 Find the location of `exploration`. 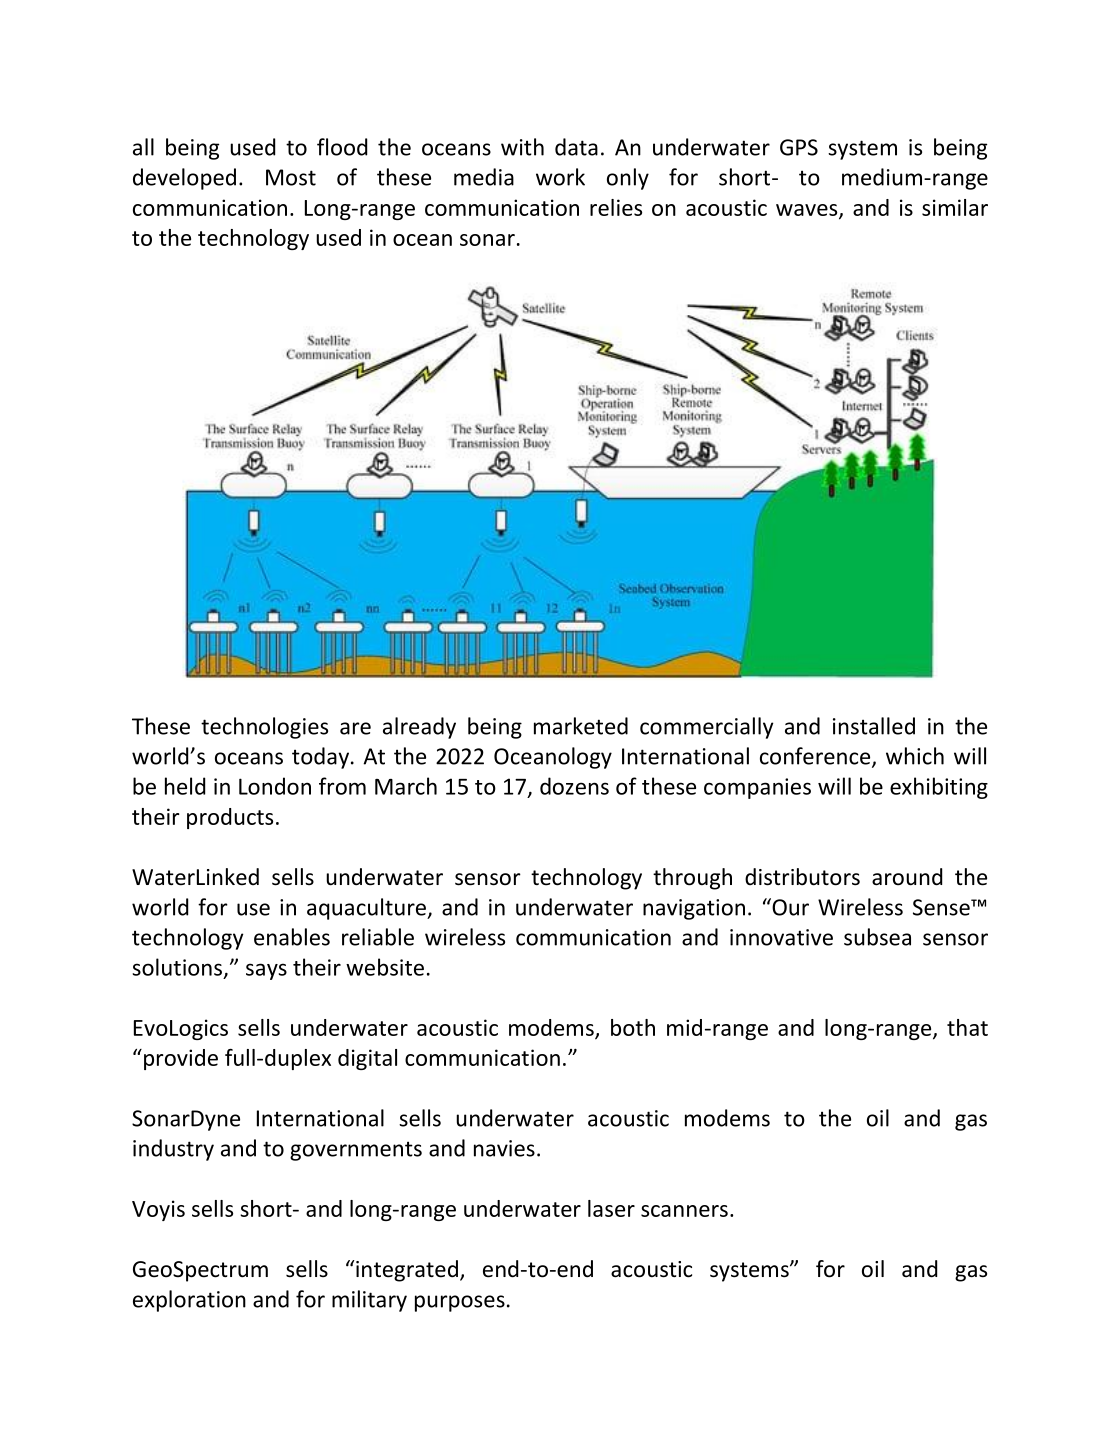

exploration is located at coordinates (189, 1301).
